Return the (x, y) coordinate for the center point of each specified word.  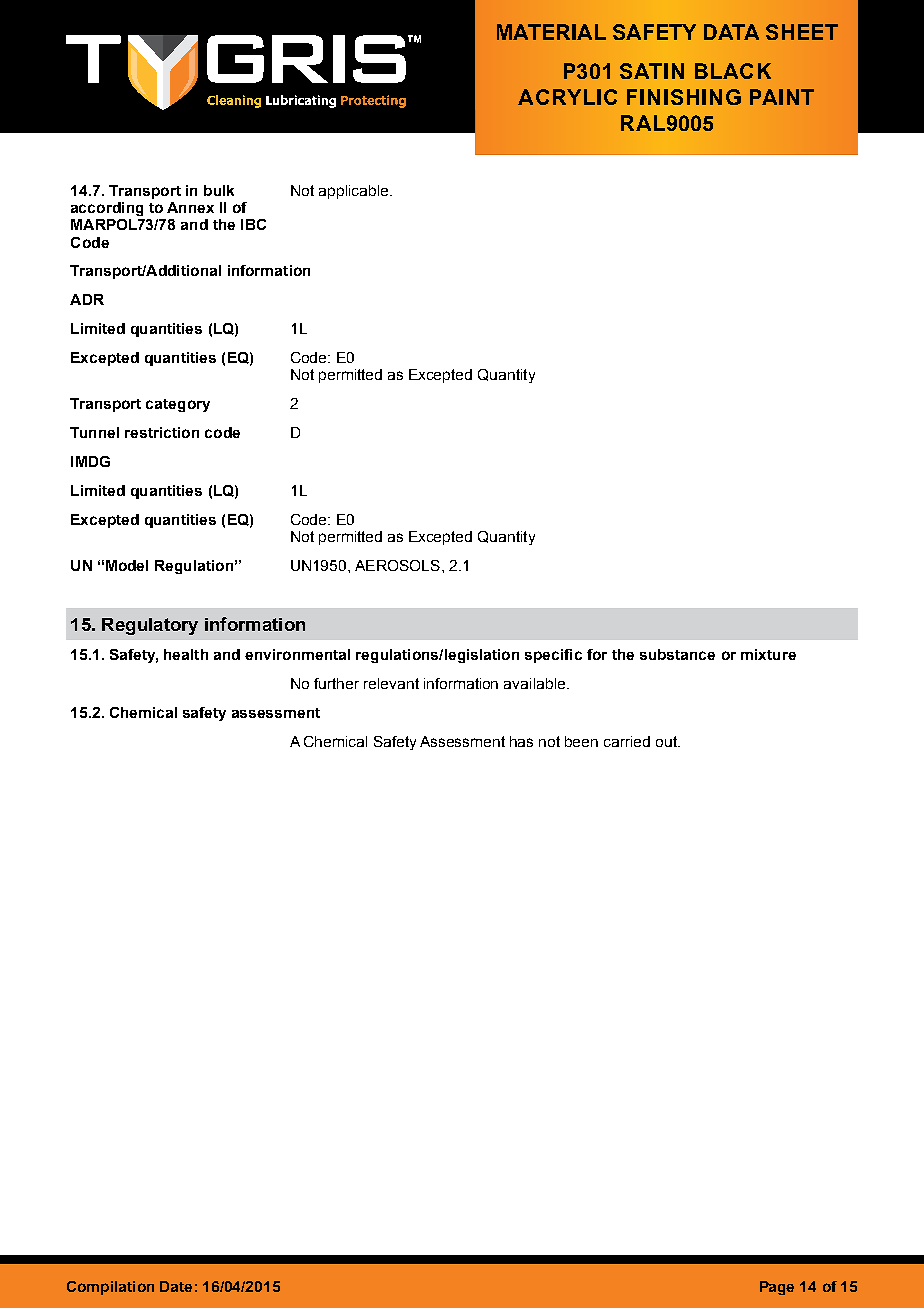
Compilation (110, 1288)
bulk (219, 190)
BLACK (733, 71)
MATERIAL (551, 32)
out (667, 741)
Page (777, 1288)
